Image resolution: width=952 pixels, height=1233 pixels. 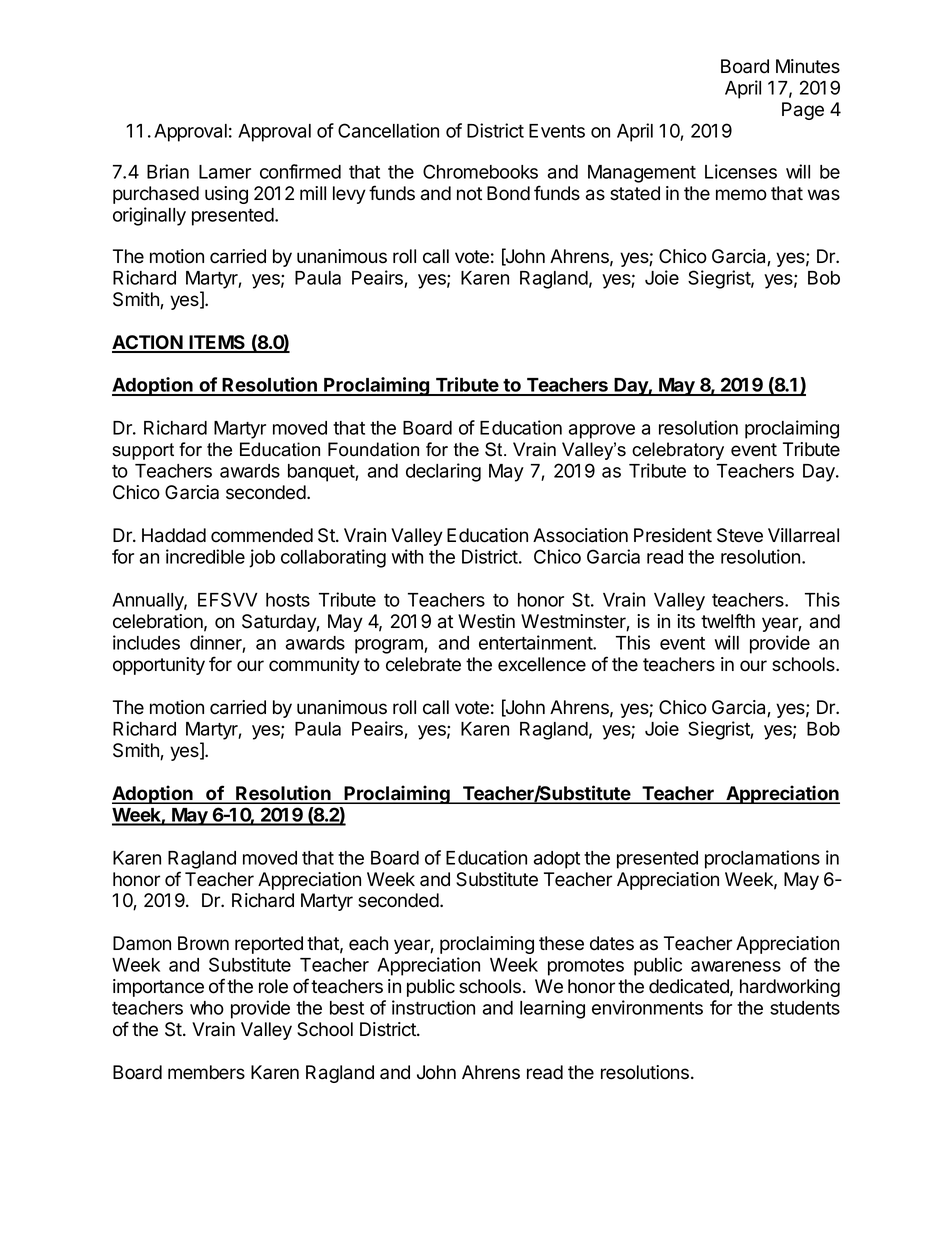 What do you see at coordinates (486, 621) in the screenshot?
I see `Westin` at bounding box center [486, 621].
